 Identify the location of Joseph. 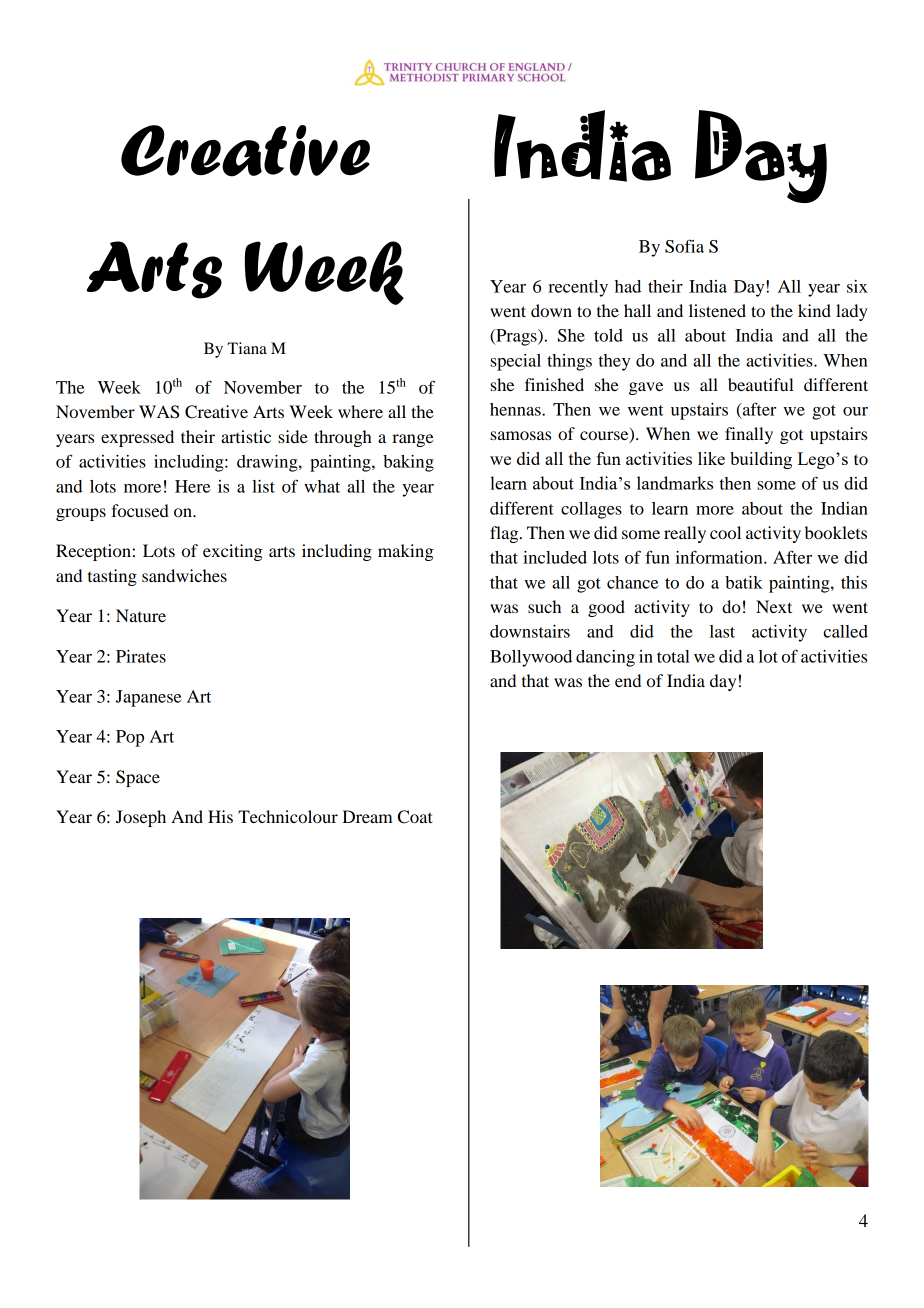
(141, 818).
